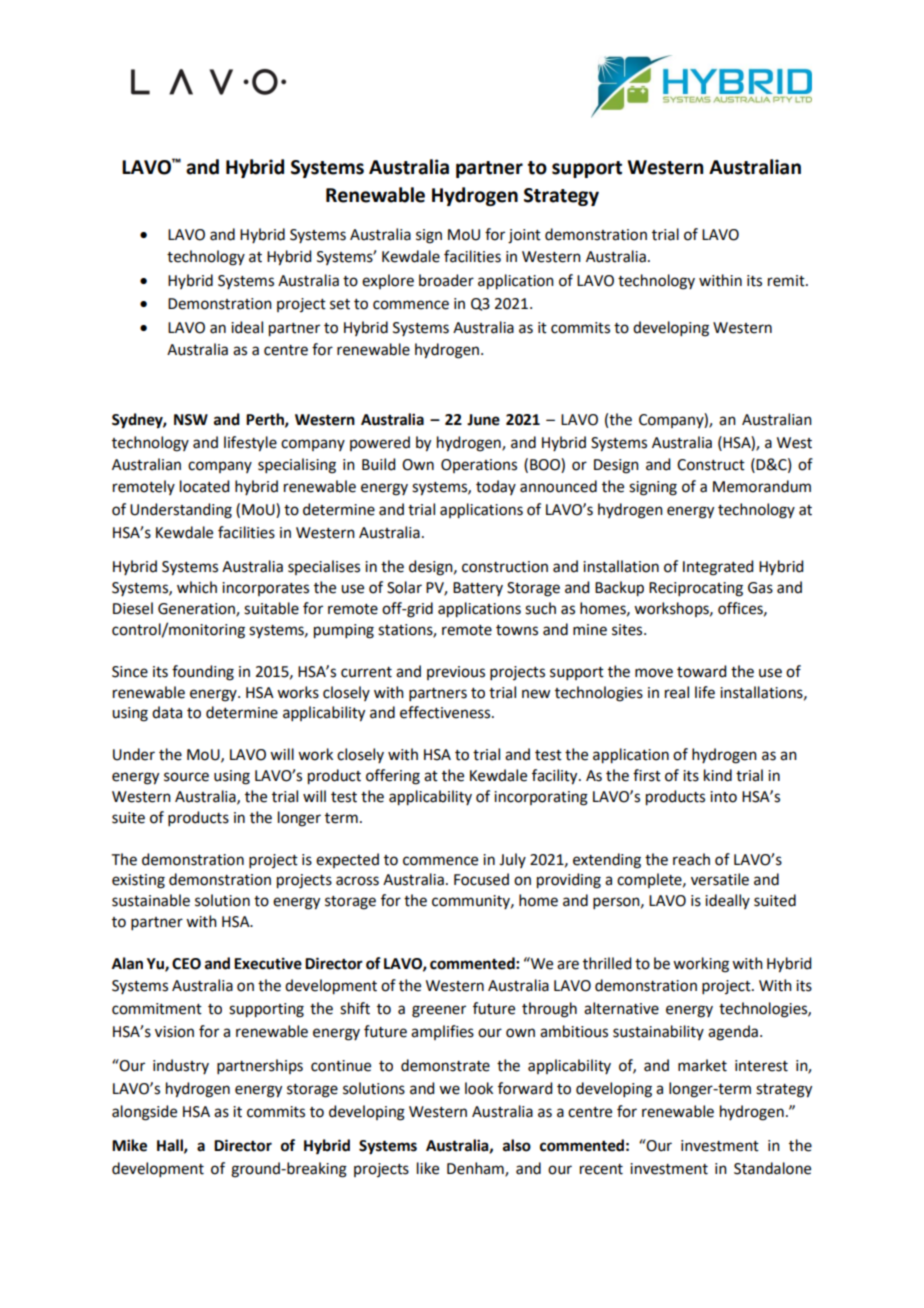  Describe the element at coordinates (787, 281) in the screenshot. I see `remit` at that location.
